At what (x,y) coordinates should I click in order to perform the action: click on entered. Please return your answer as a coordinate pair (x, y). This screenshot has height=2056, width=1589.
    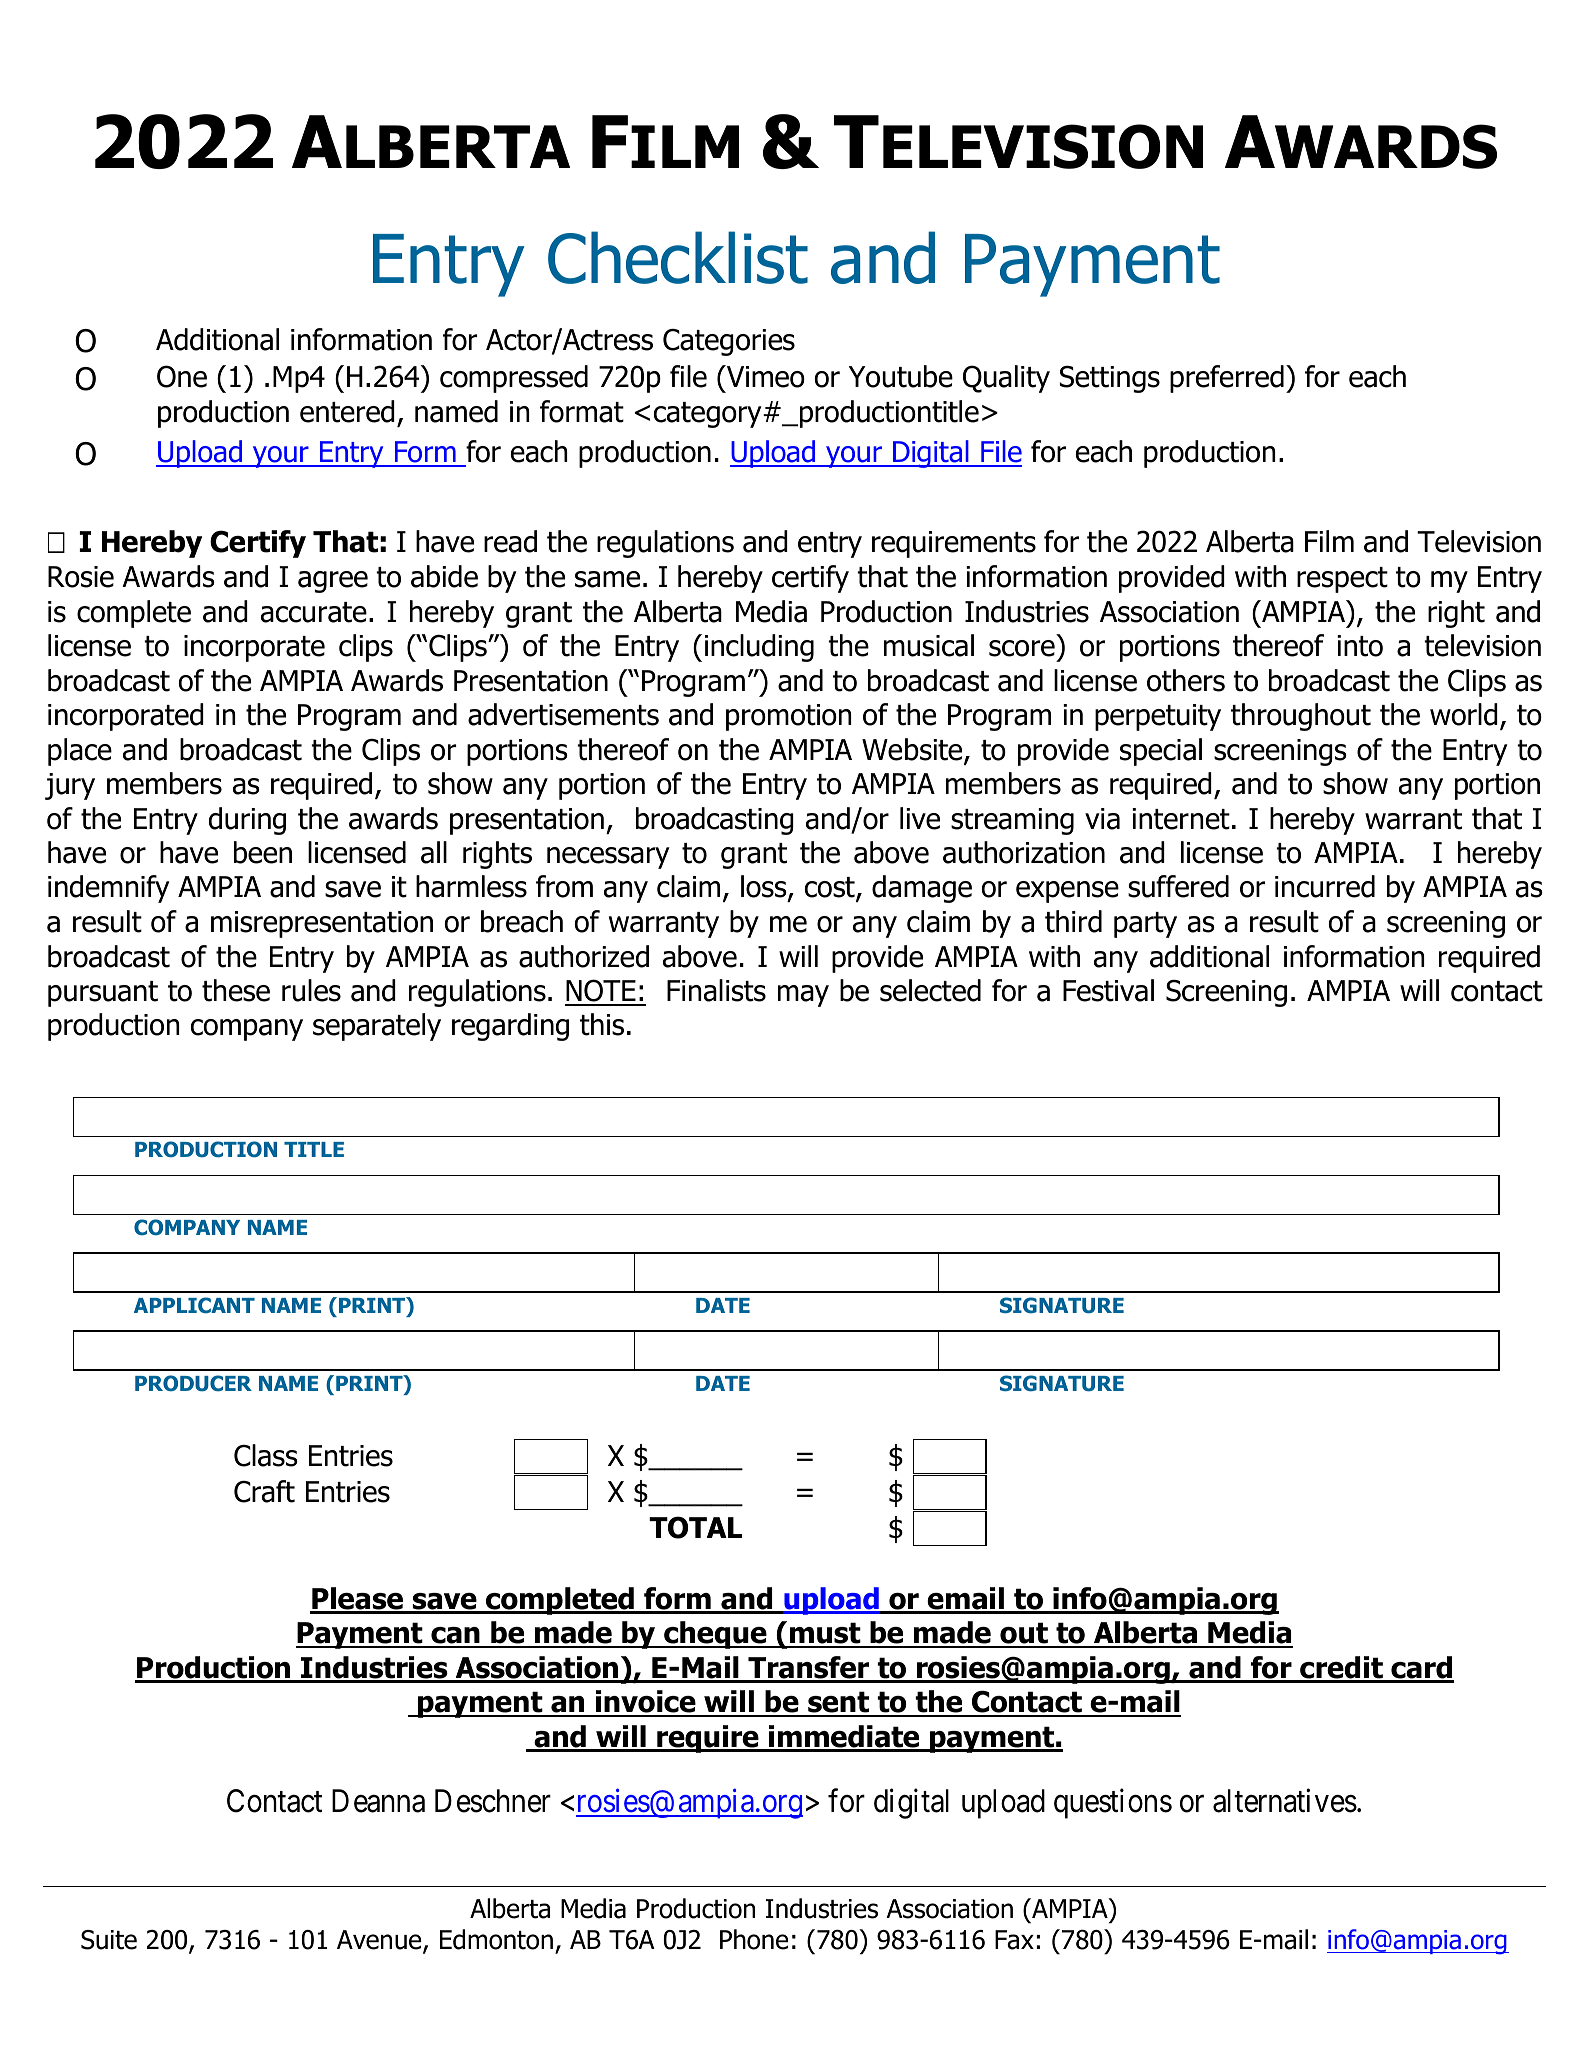
    Looking at the image, I should click on (347, 411).
